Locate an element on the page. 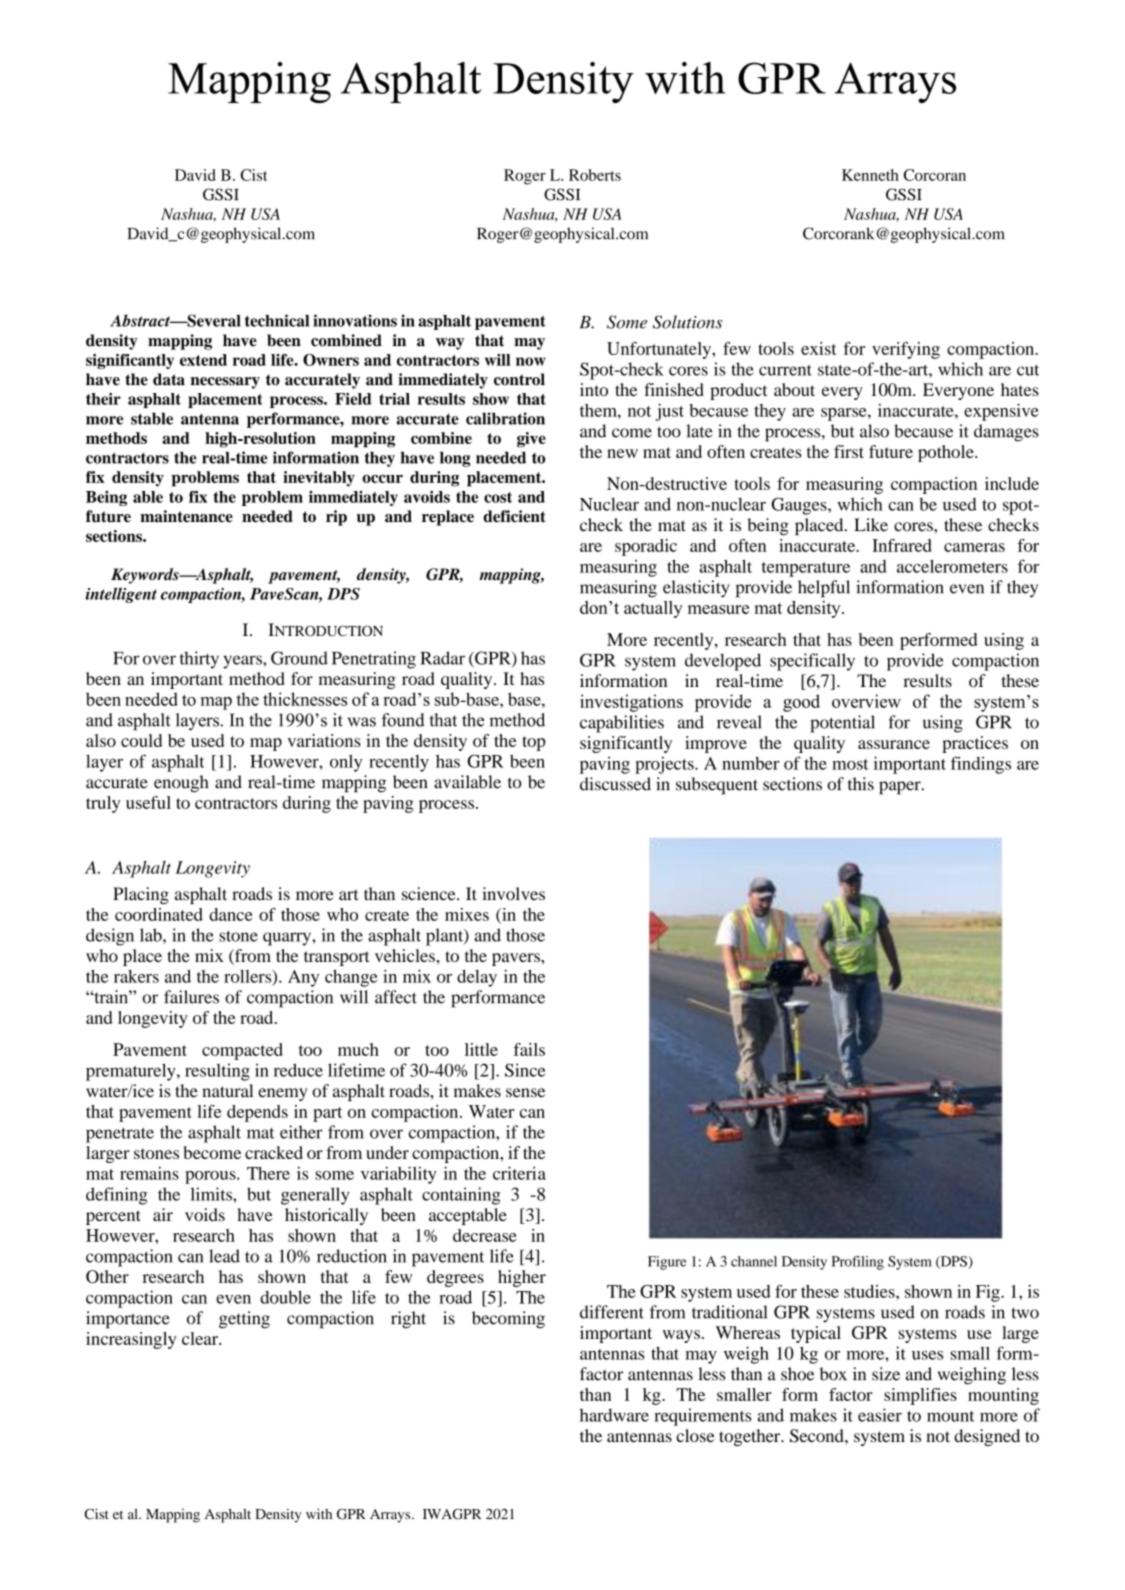 This page has height=1590, width=1125. hardware is located at coordinates (614, 1415).
